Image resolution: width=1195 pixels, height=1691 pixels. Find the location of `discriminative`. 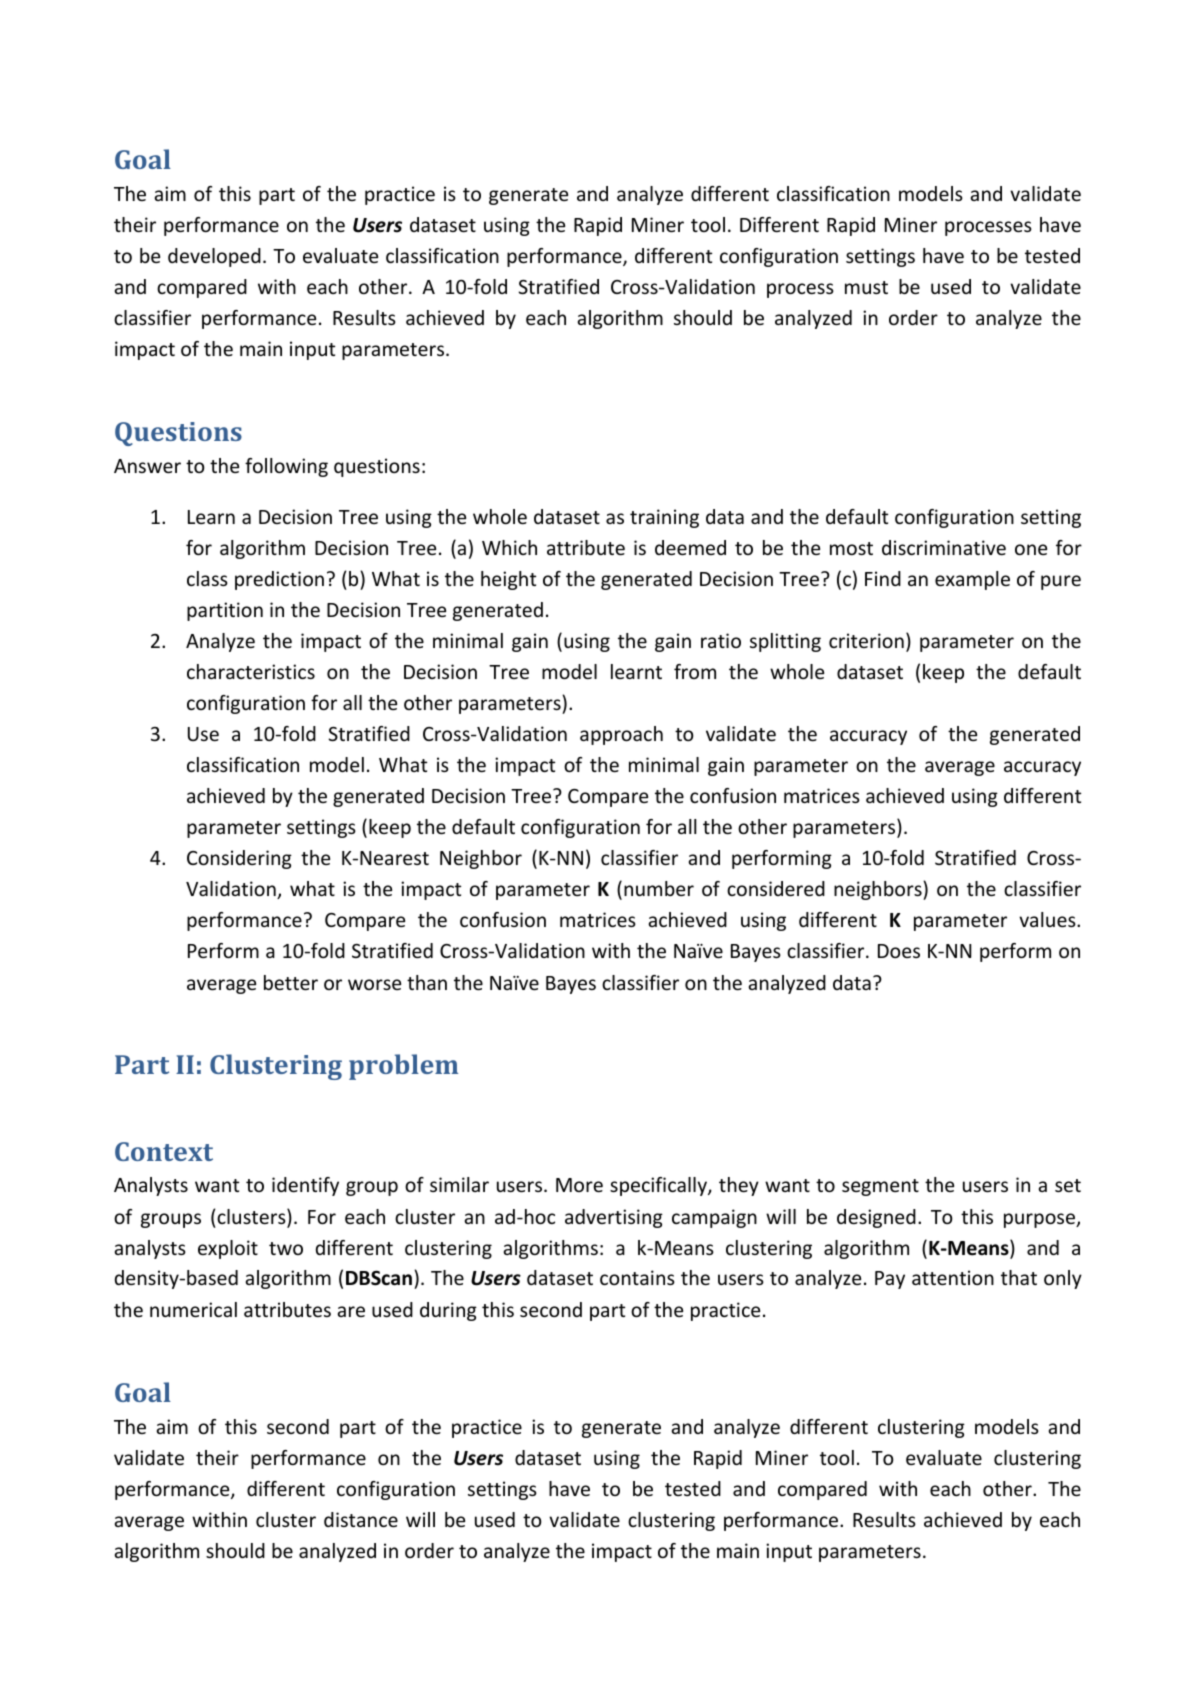

discriminative is located at coordinates (944, 547).
